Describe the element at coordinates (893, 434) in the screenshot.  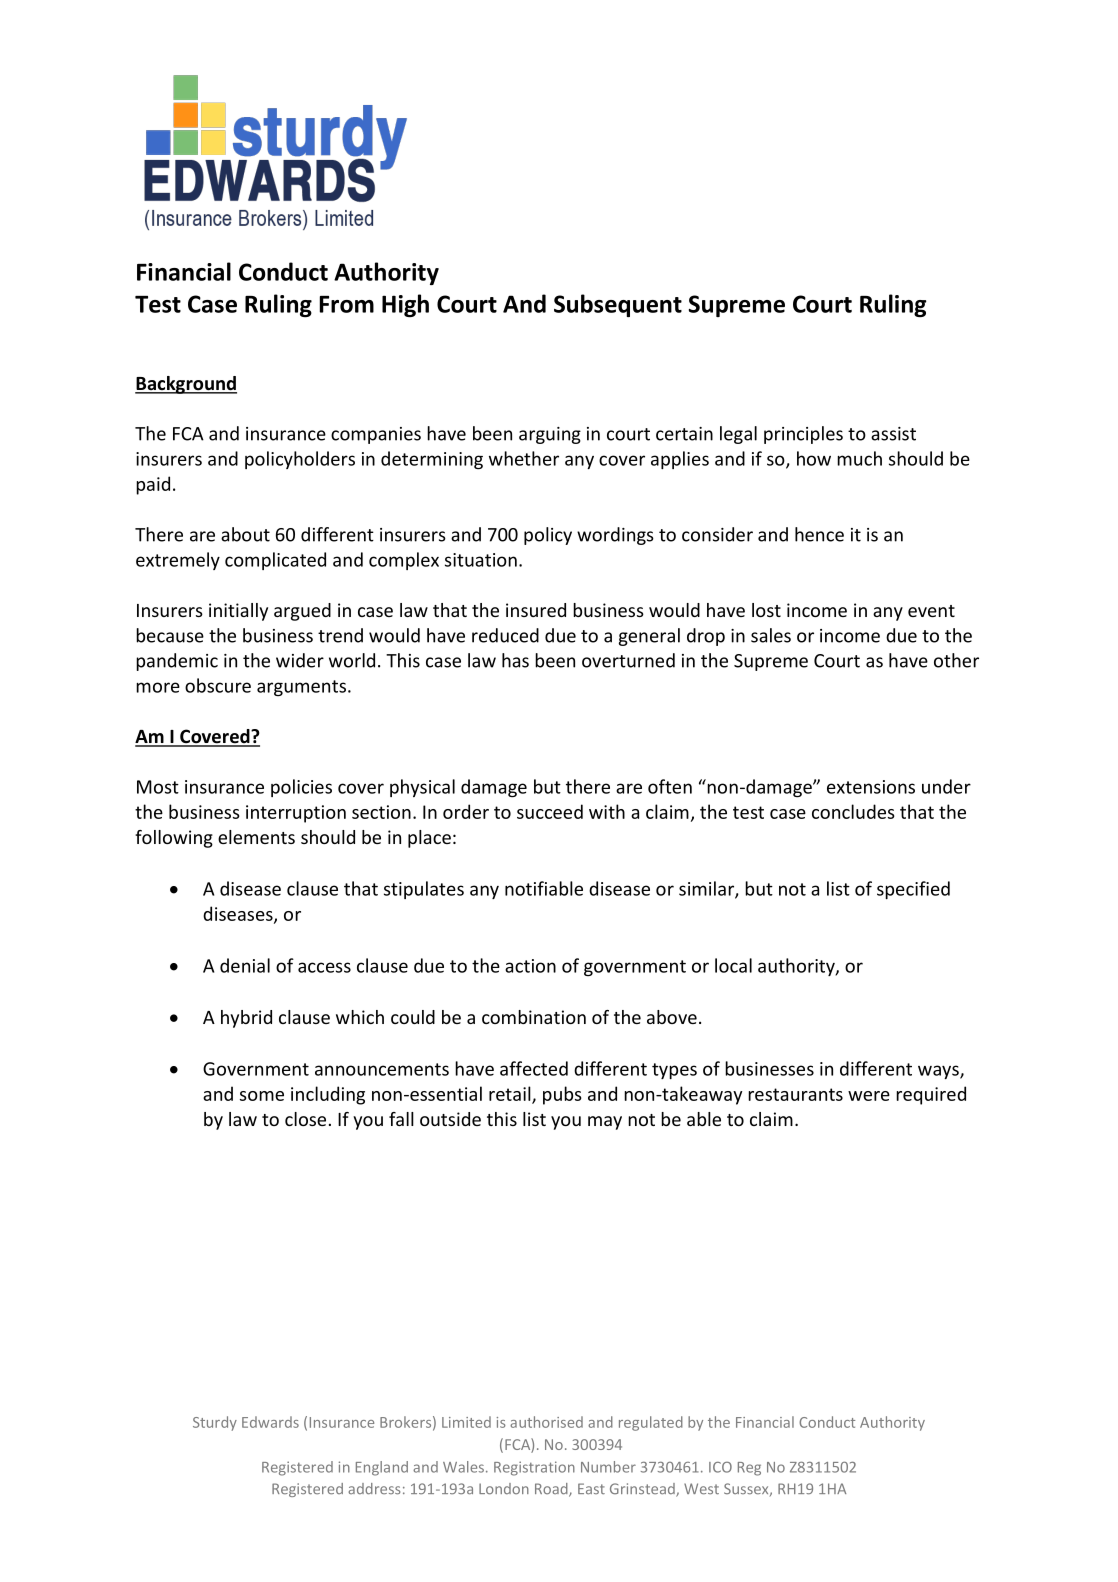
I see `assist` at that location.
